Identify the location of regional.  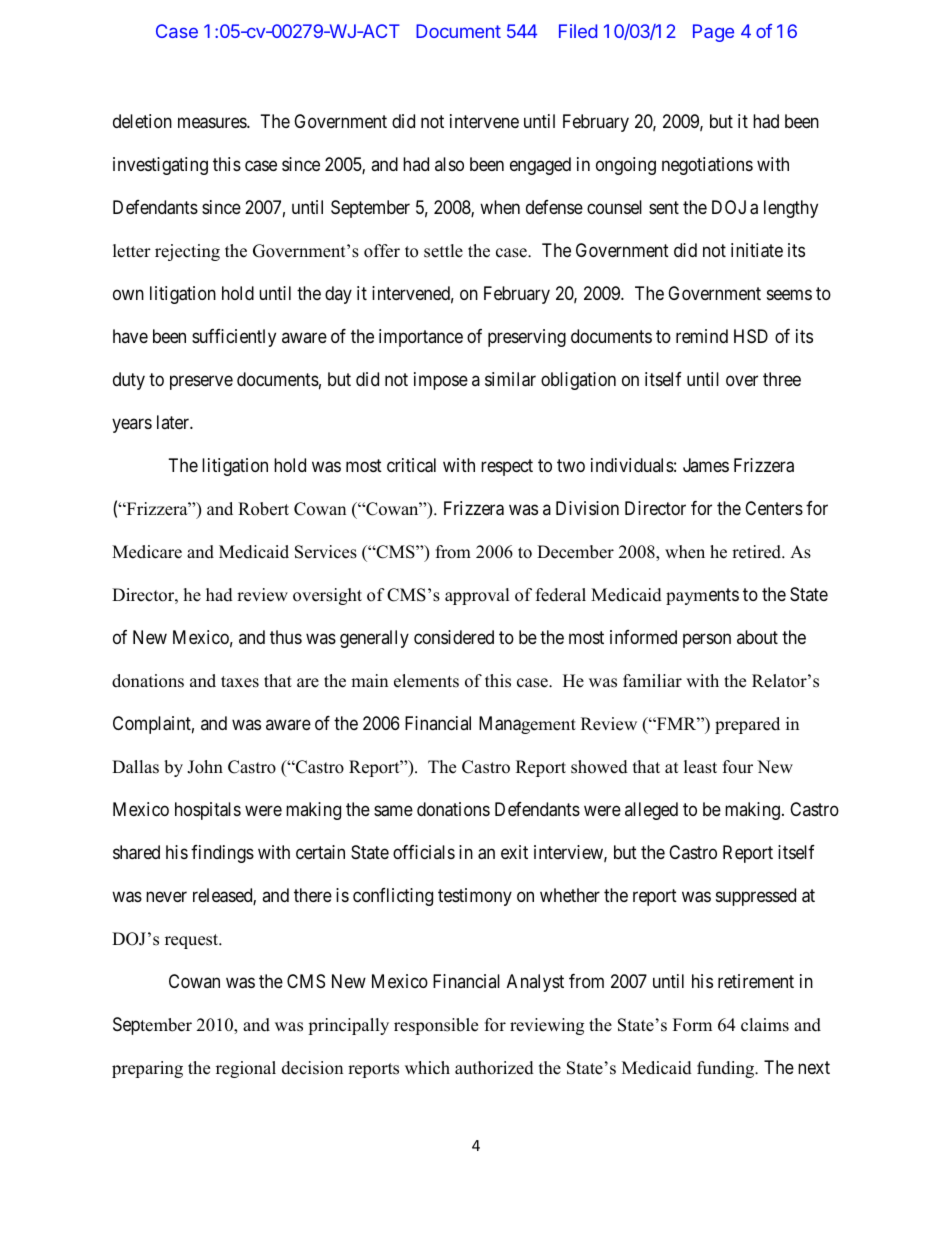
(246, 1069).
